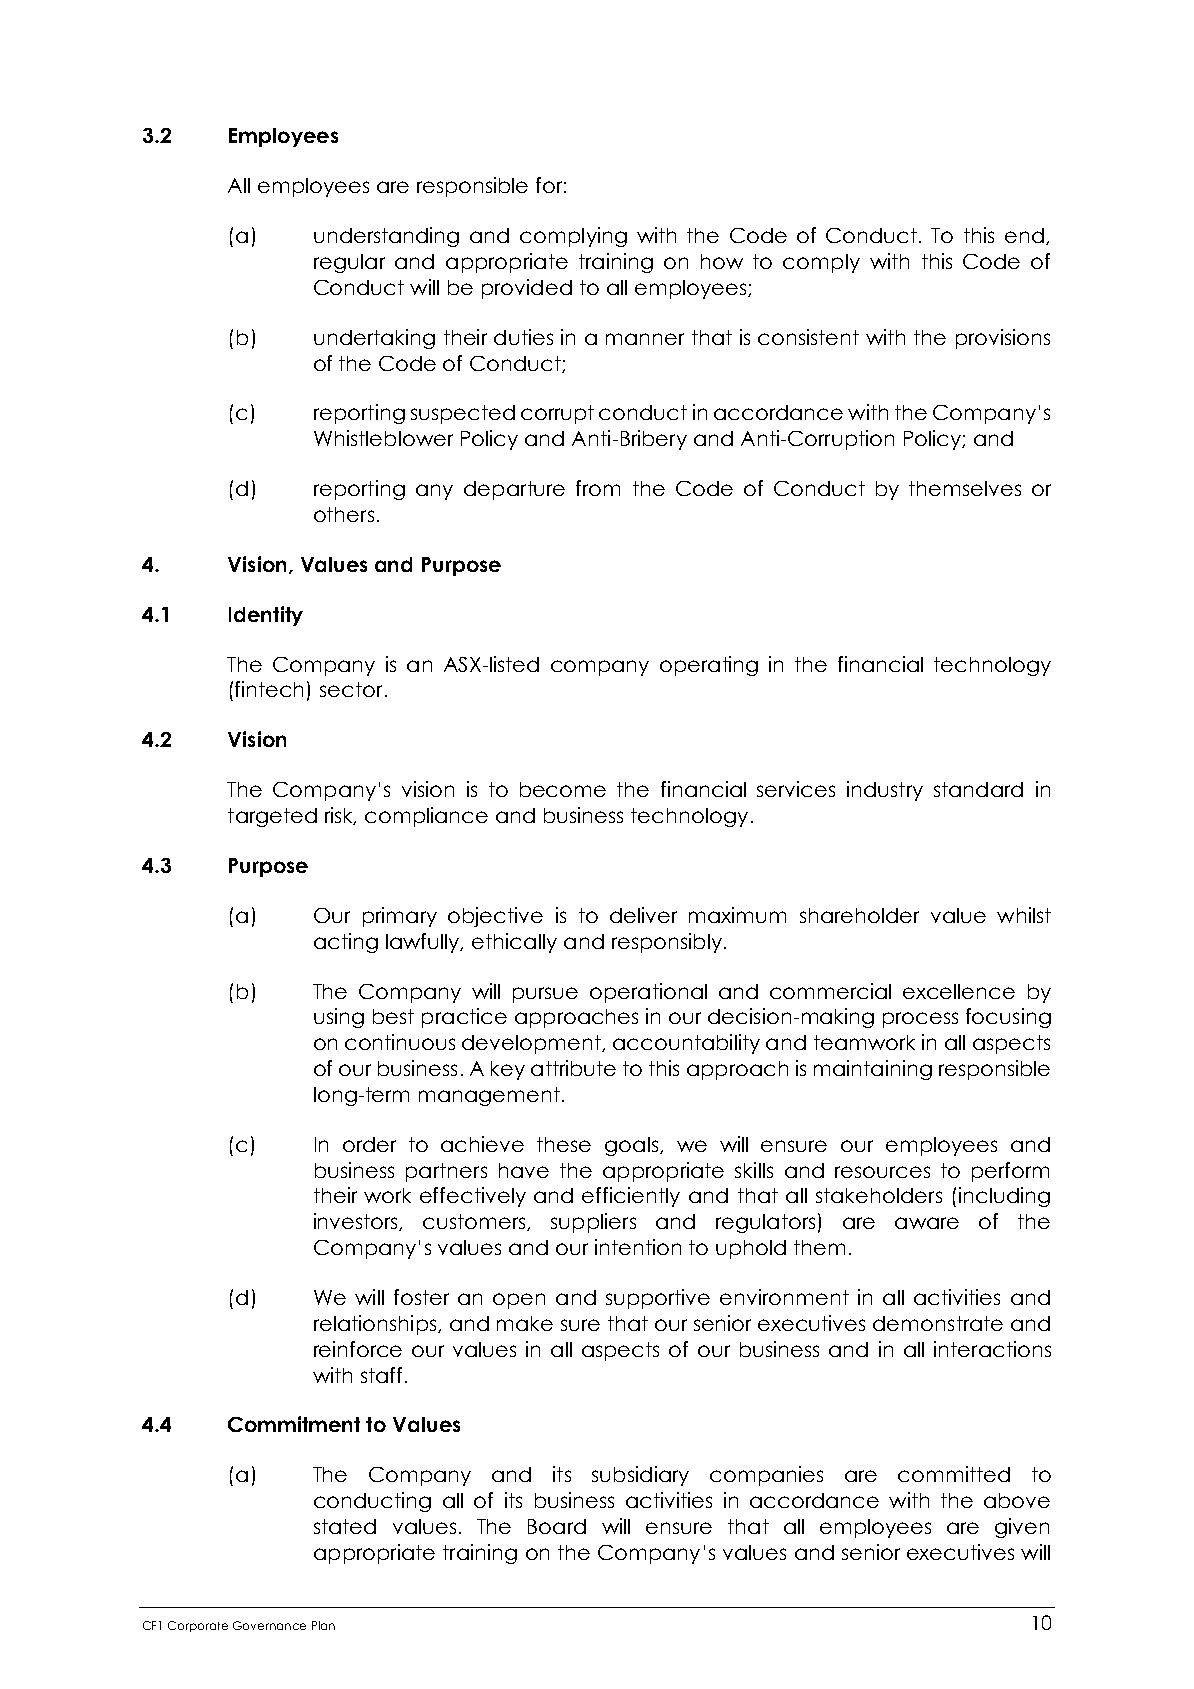 This image has width=1194, height=1689. What do you see at coordinates (1024, 235) in the image?
I see `end` at bounding box center [1024, 235].
